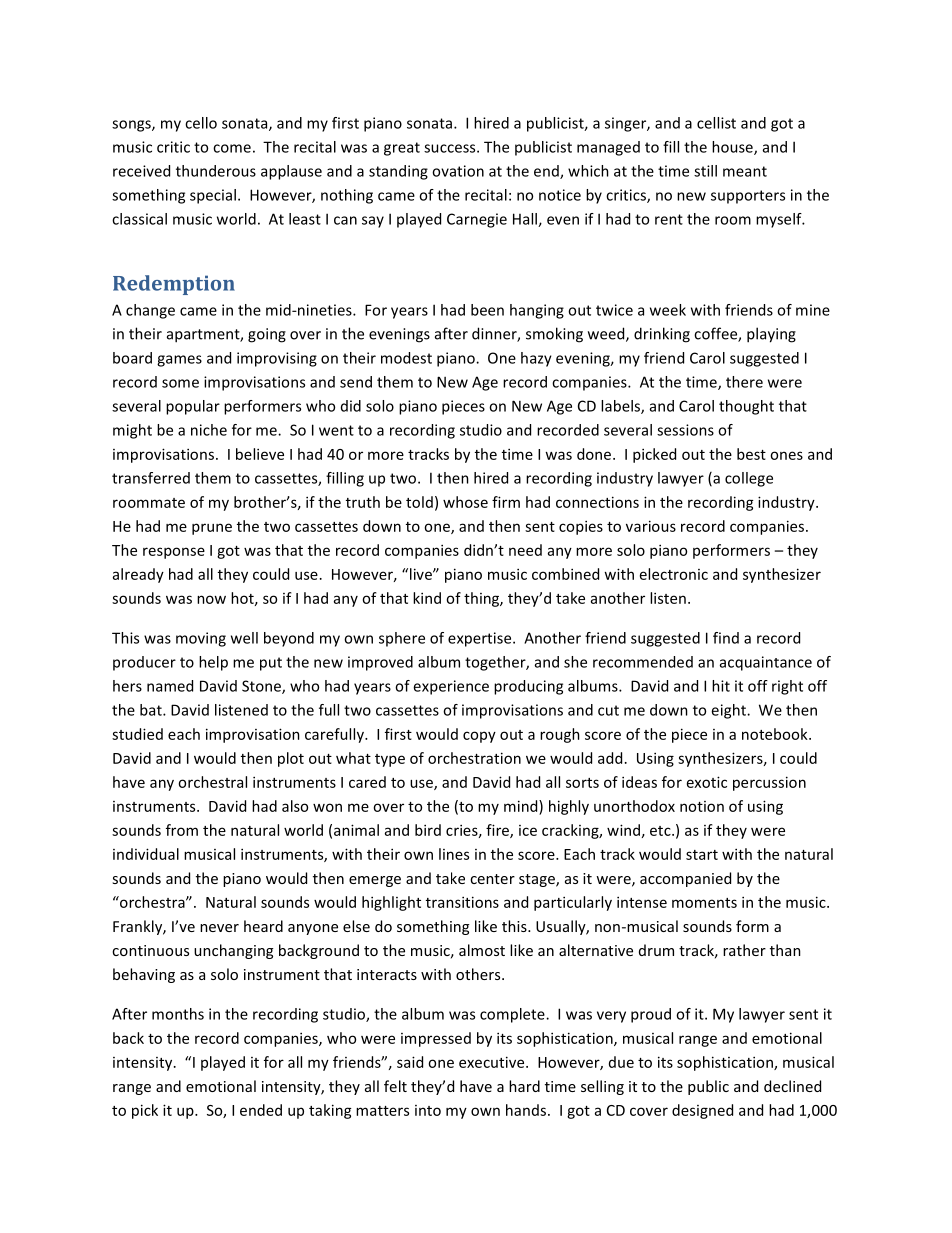 This screenshot has height=1233, width=952. I want to click on copy, so click(479, 737).
